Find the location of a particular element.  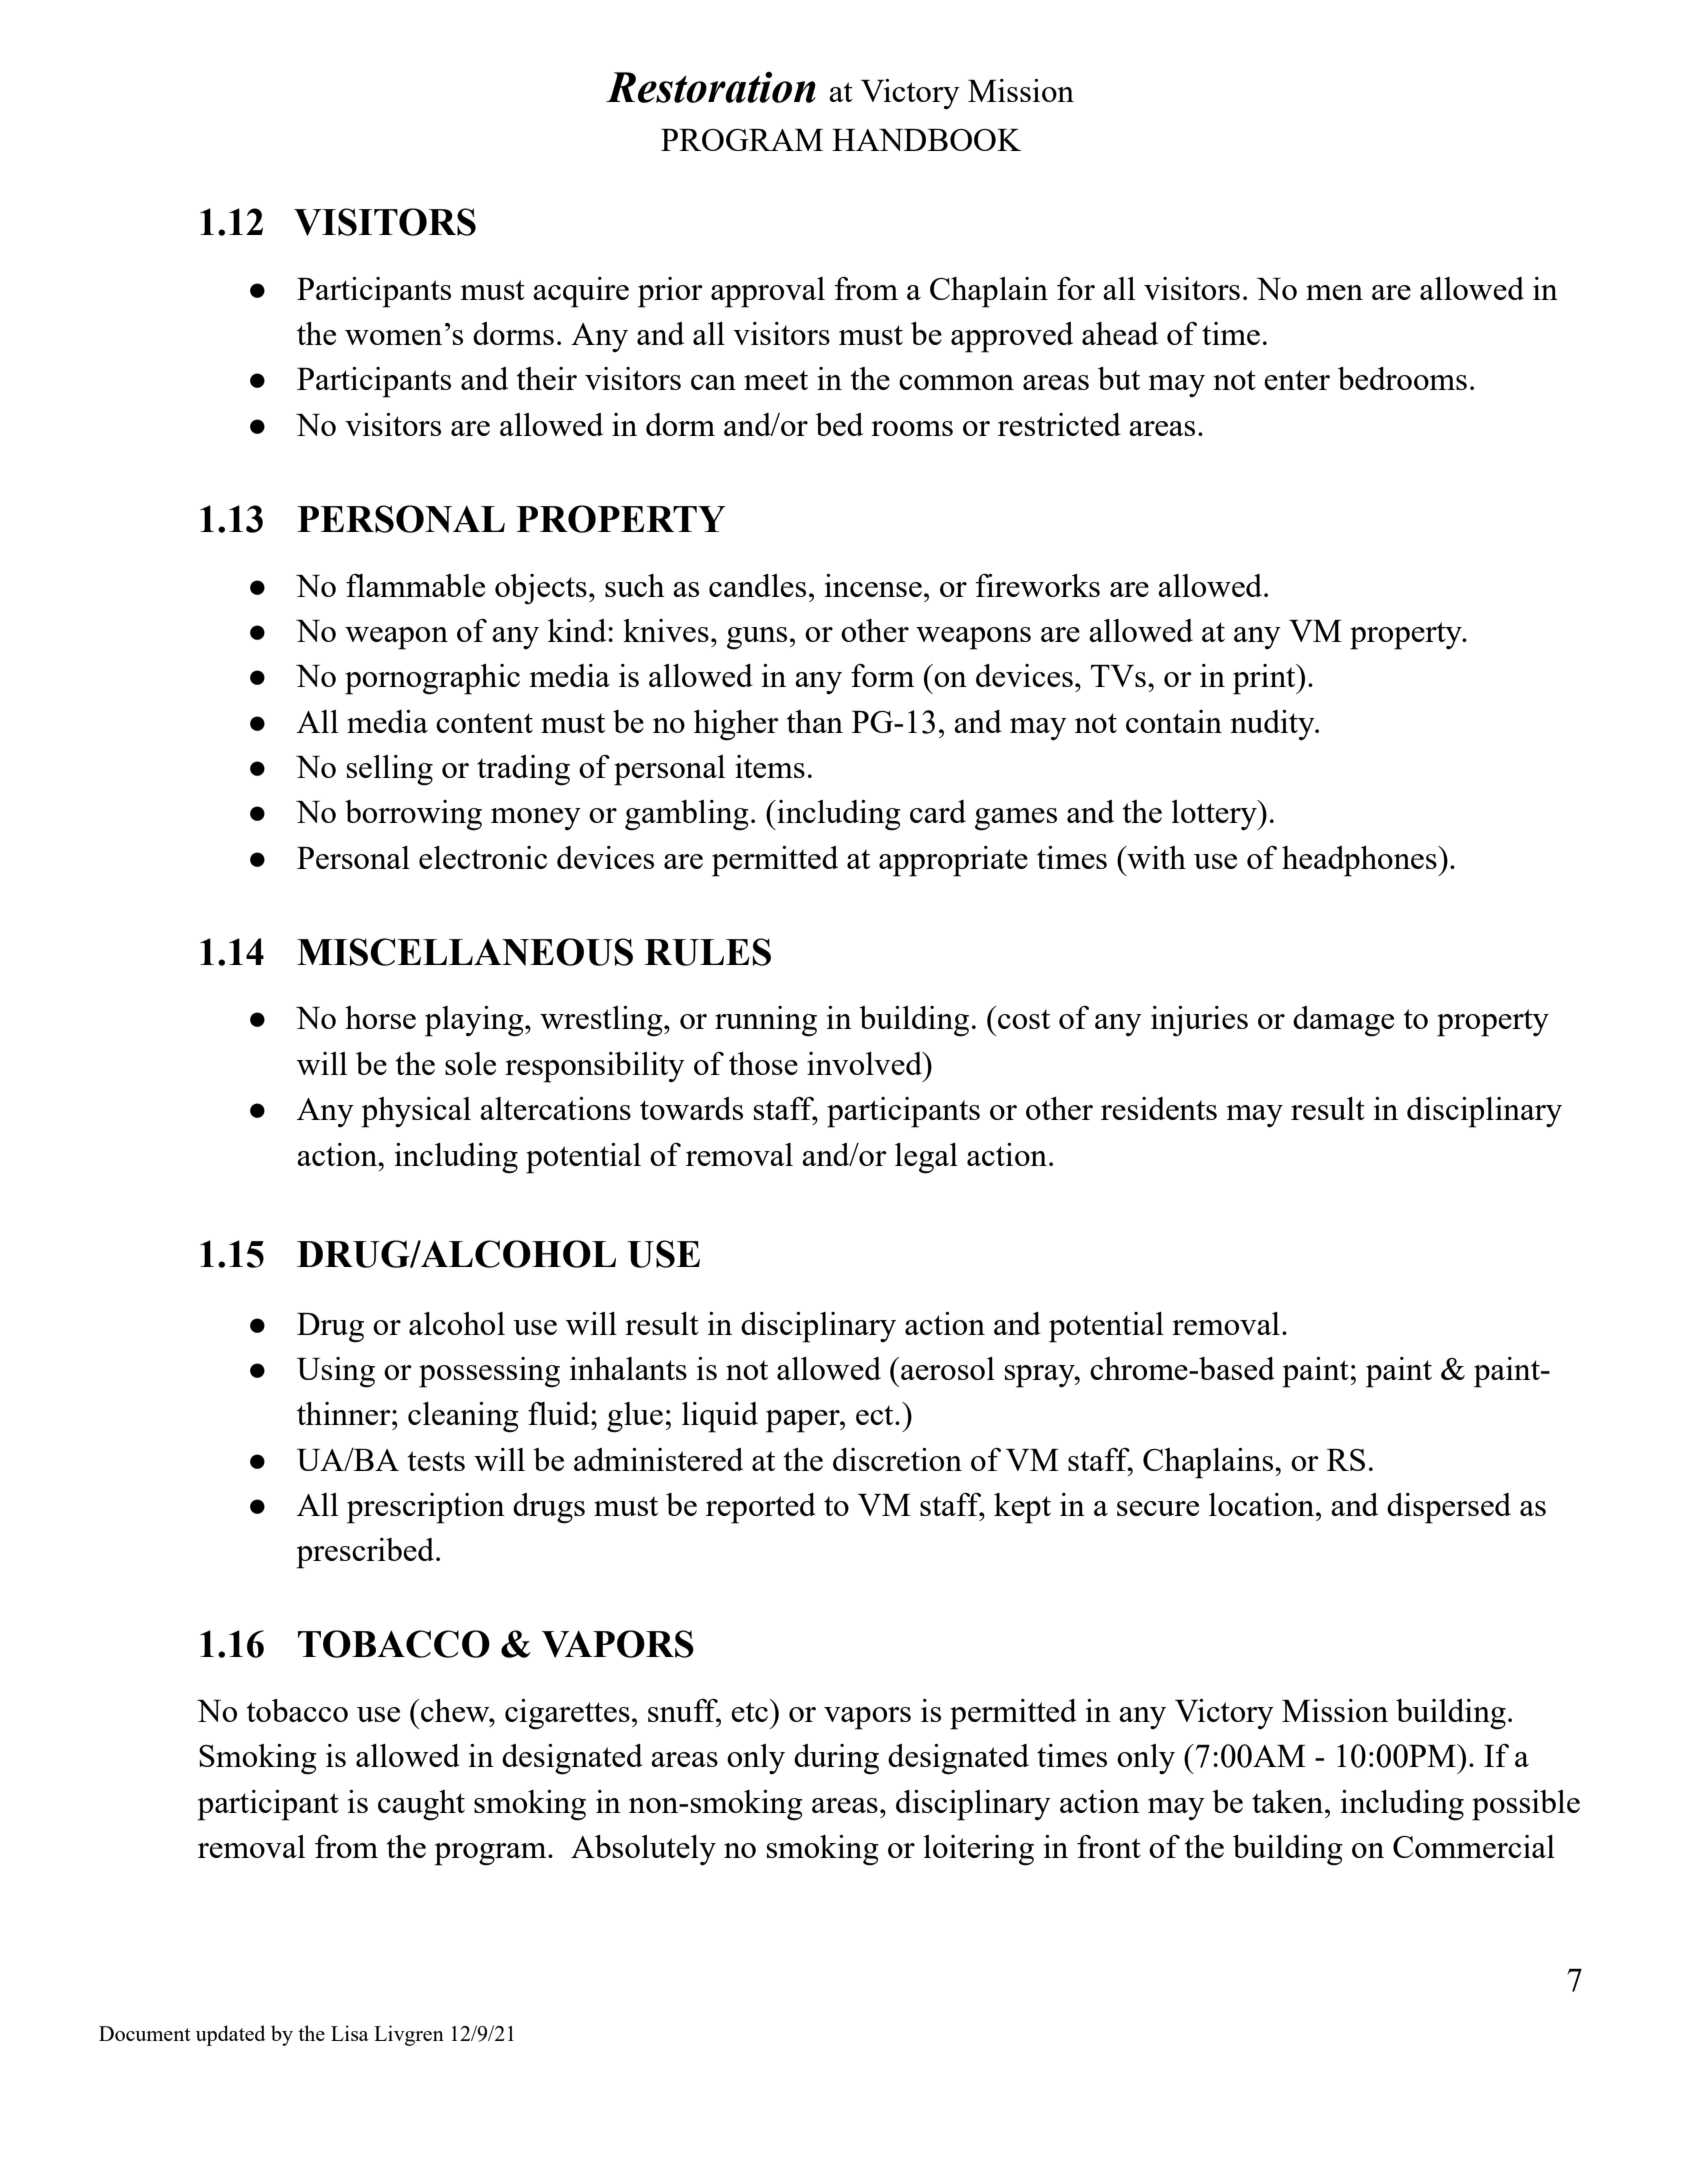

flammable is located at coordinates (415, 585).
